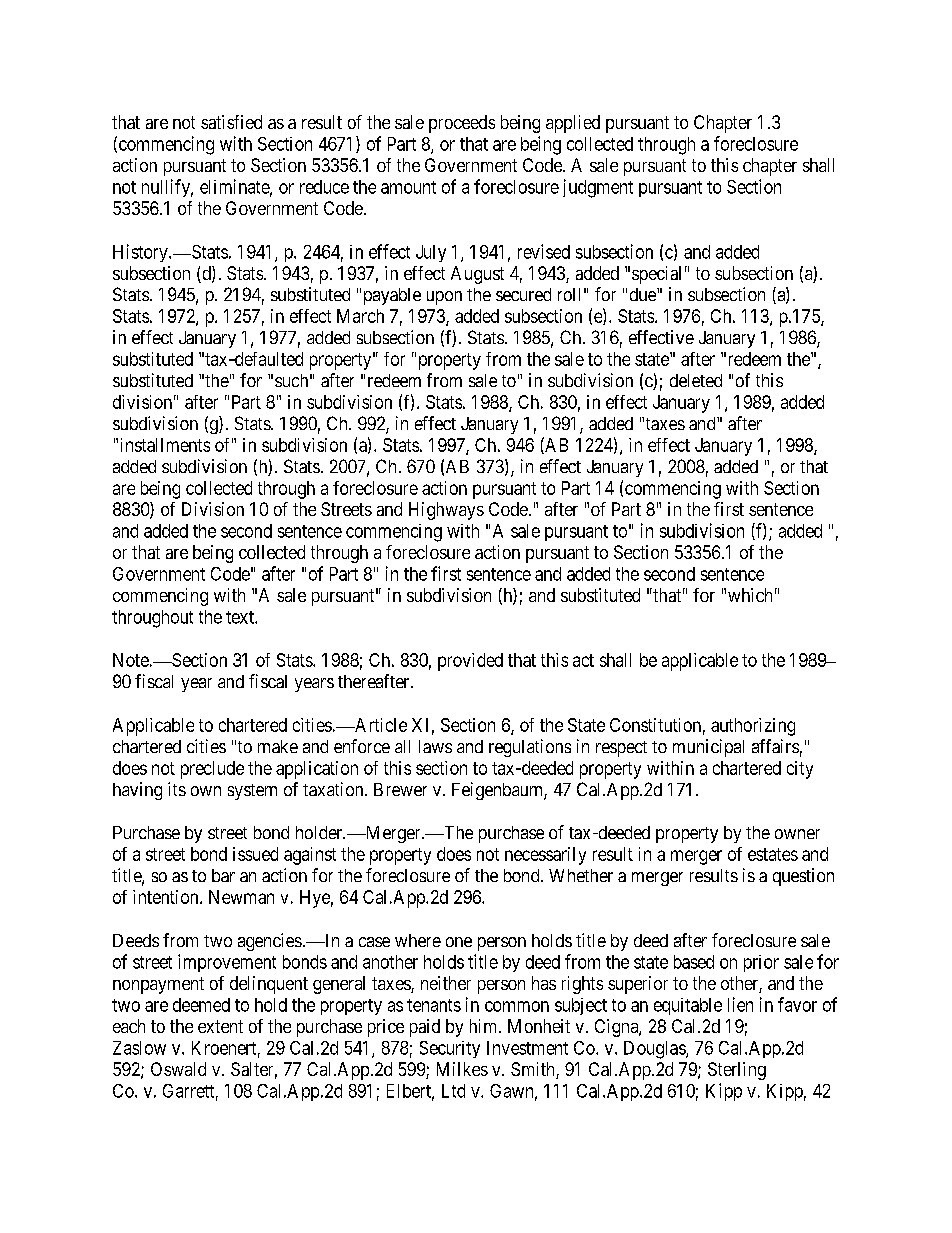  I want to click on judgment, so click(598, 188).
